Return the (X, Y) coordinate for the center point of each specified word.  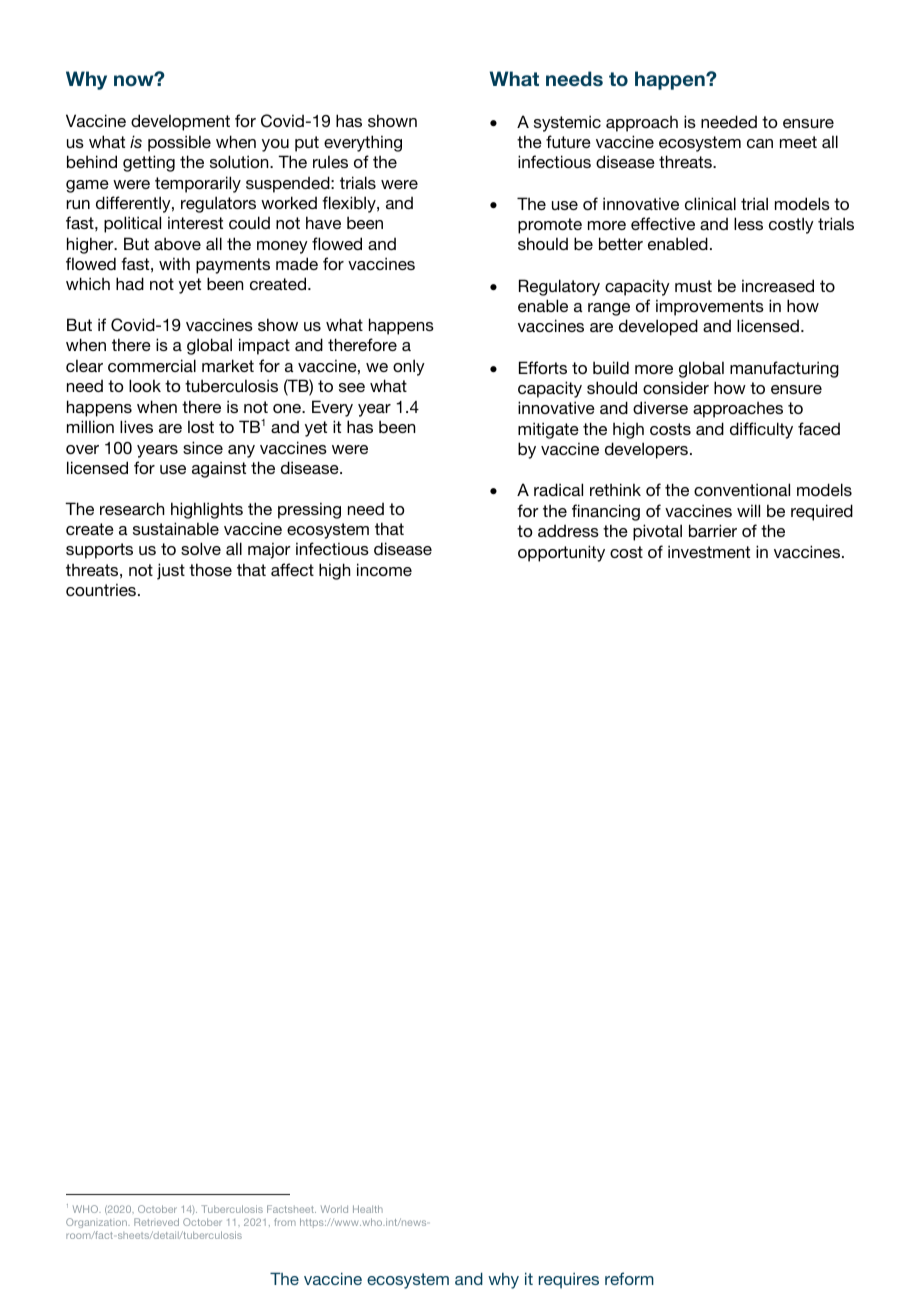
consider (676, 387)
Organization (97, 1223)
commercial (152, 365)
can (760, 143)
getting (149, 163)
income (384, 569)
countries (102, 589)
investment (709, 551)
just (171, 571)
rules (330, 161)
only (409, 367)
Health (368, 1209)
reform (629, 1278)
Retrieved (156, 1222)
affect (292, 569)
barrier (713, 530)
